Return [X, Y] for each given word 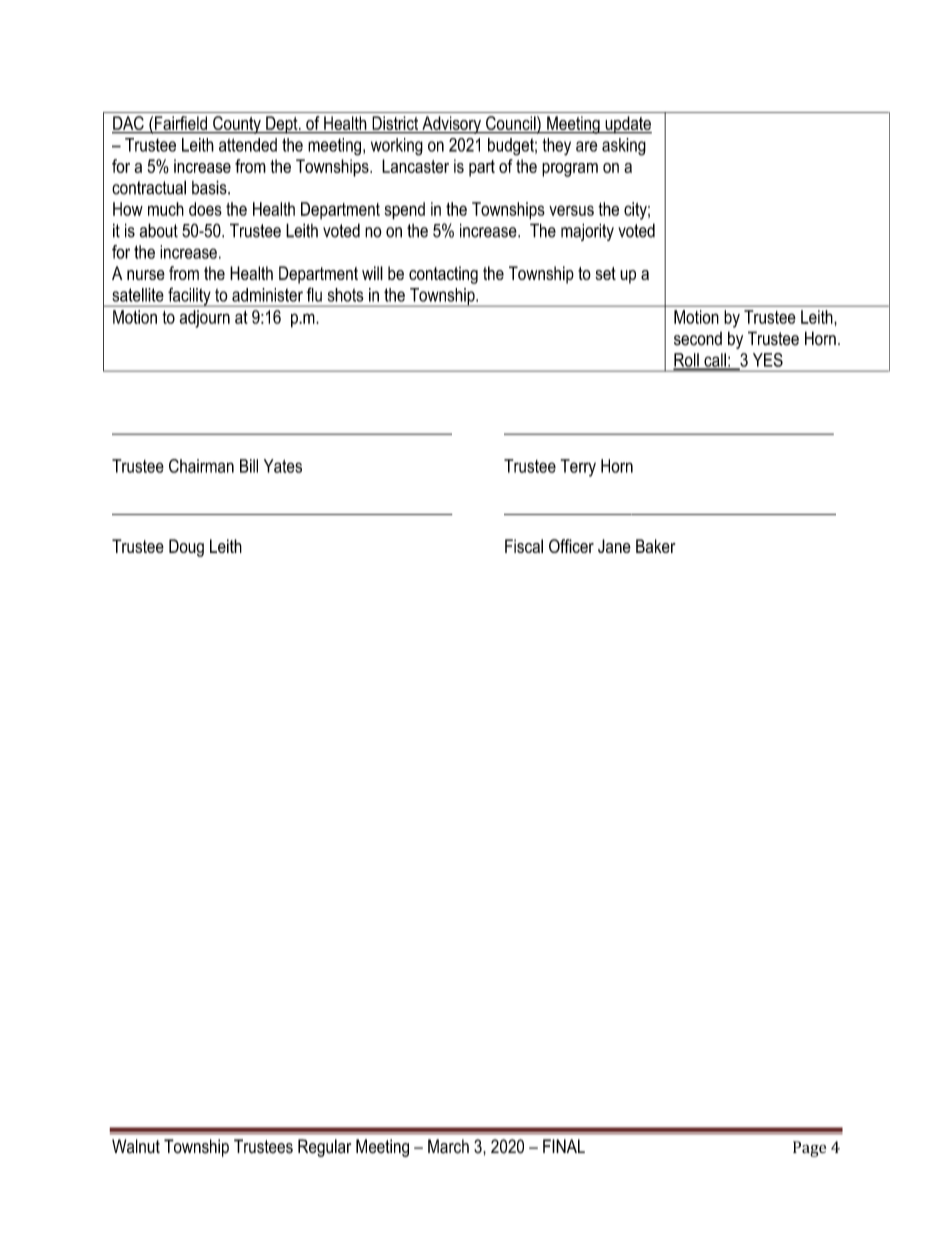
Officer [571, 546]
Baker [656, 546]
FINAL [564, 1146]
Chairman [201, 466]
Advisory [451, 125]
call [715, 361]
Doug [186, 548]
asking [624, 147]
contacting [443, 275]
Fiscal [524, 546]
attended [248, 145]
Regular [324, 1148]
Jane [614, 546]
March [448, 1146]
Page [809, 1149]
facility [189, 297]
